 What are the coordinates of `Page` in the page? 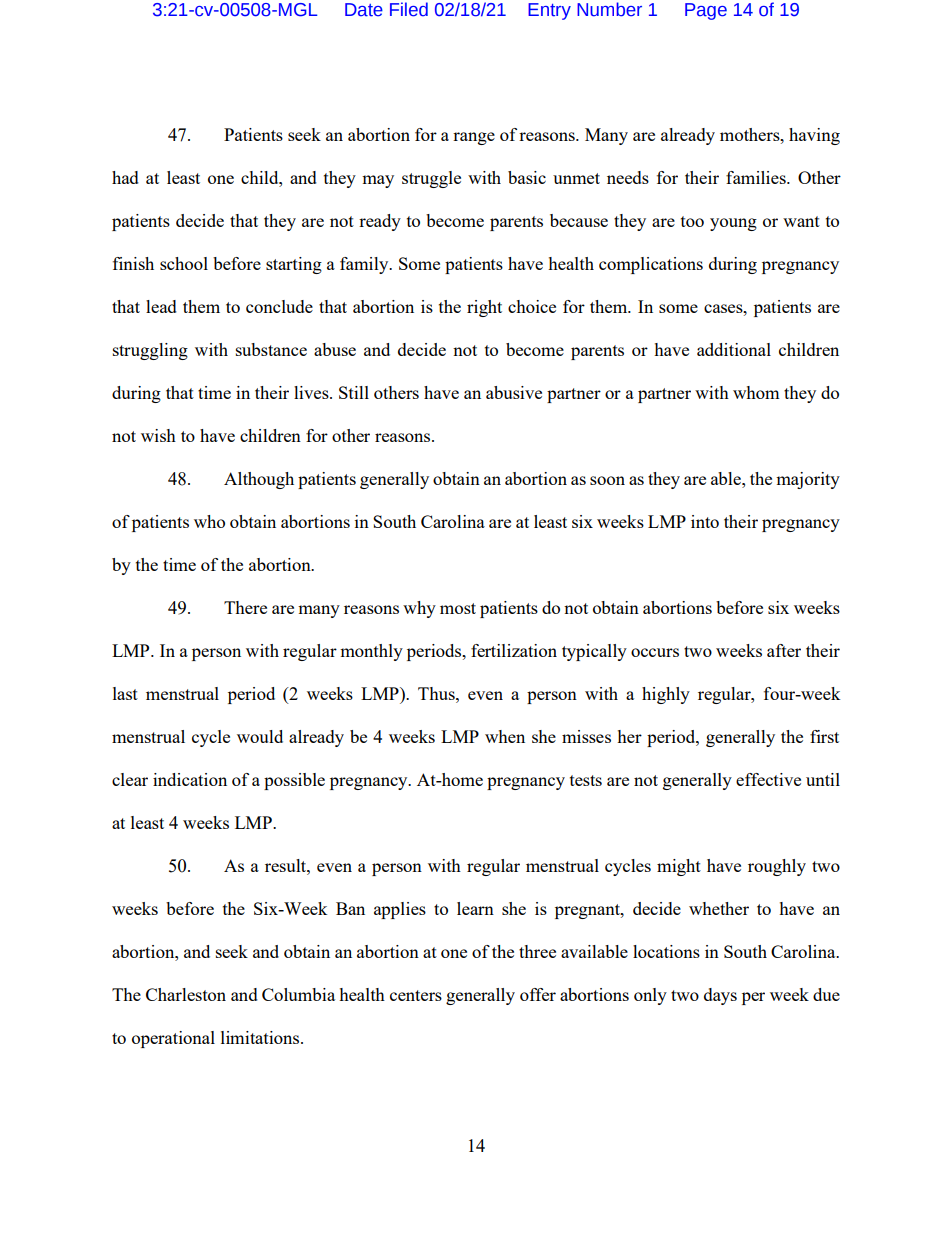 It's located at (706, 11).
